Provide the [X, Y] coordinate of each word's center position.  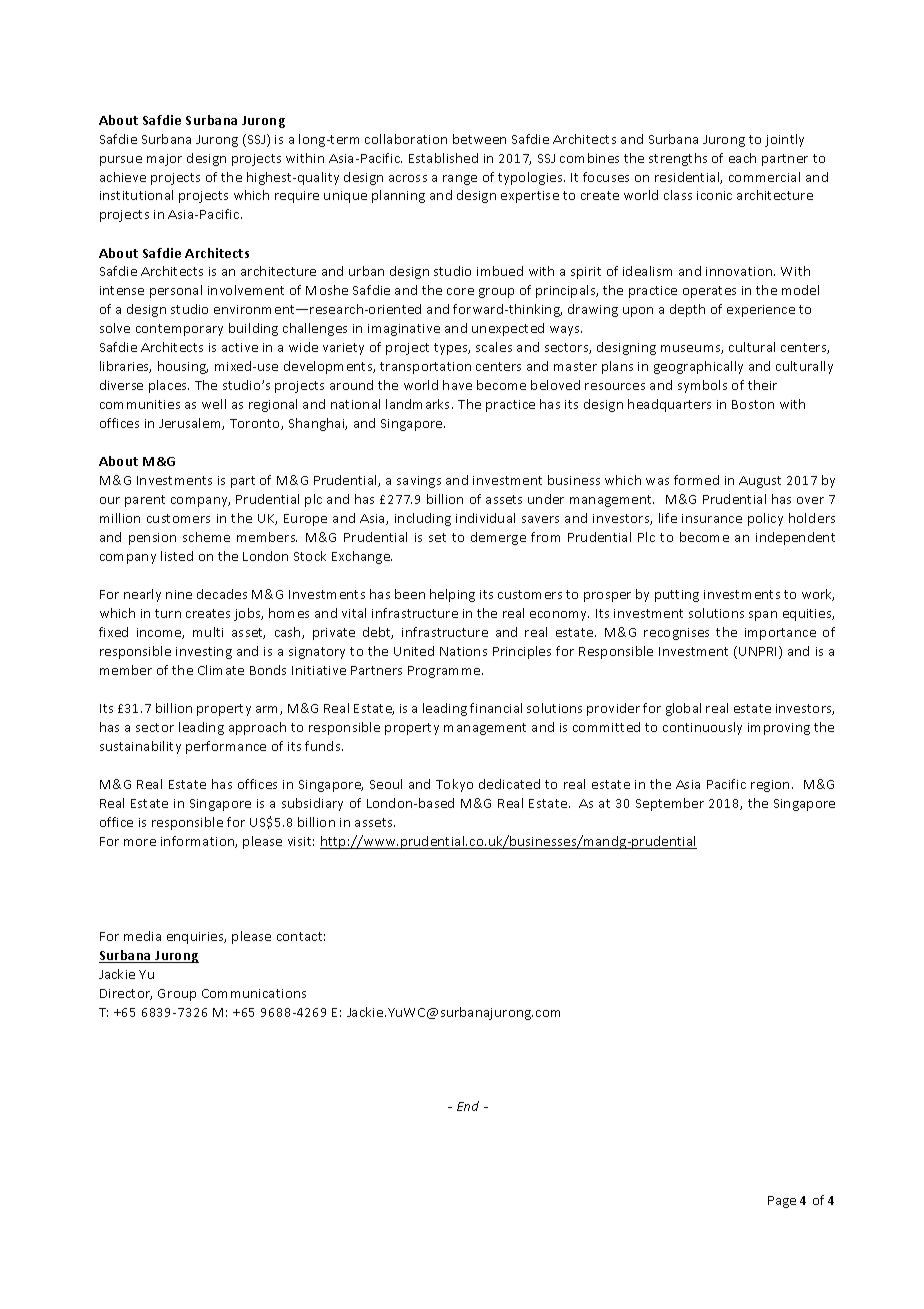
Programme [445, 672]
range [460, 180]
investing [204, 653]
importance [780, 634]
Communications [254, 993]
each [742, 158]
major [164, 160]
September [670, 804]
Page [782, 1202]
